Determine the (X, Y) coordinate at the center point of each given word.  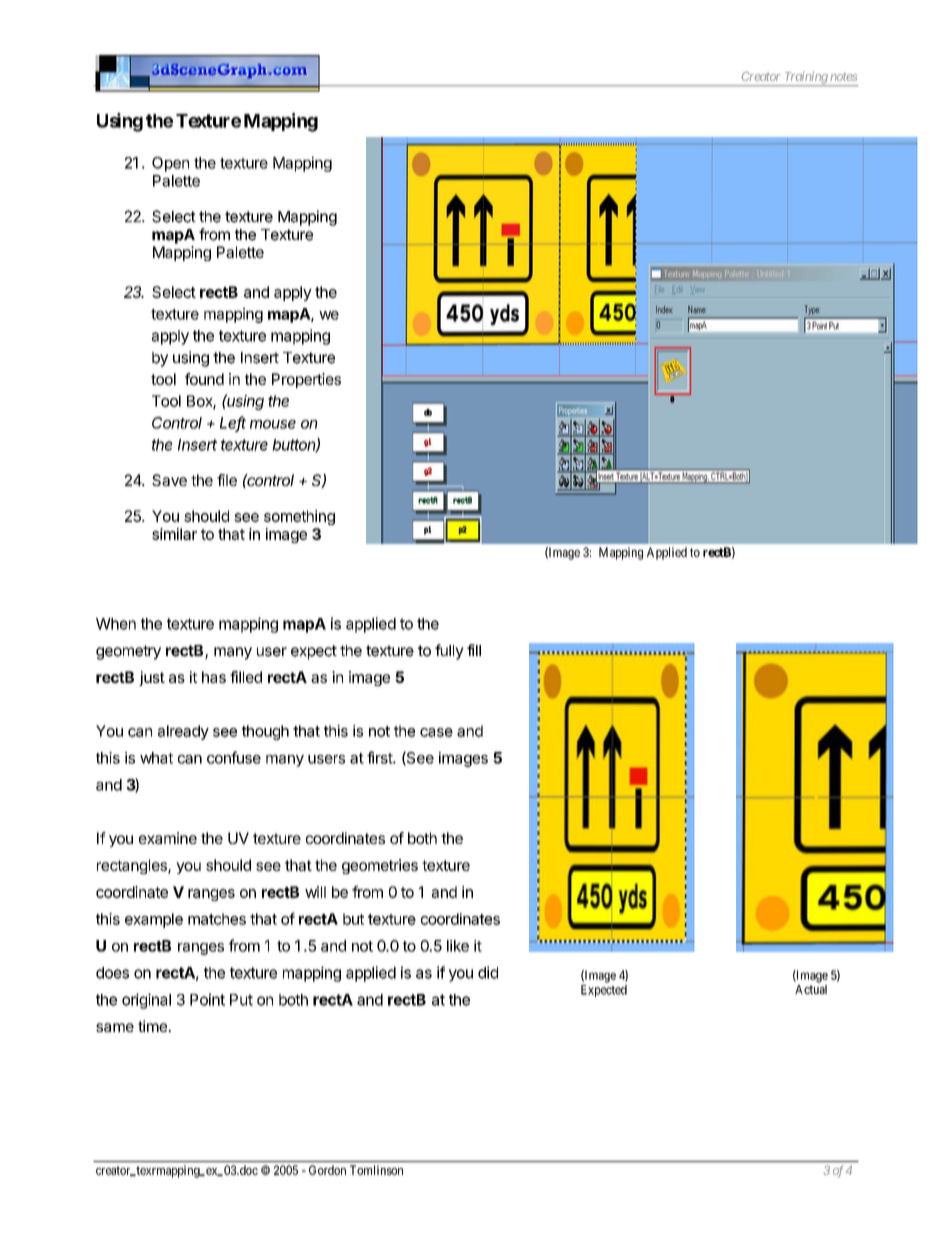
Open (170, 164)
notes (843, 77)
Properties (306, 380)
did (488, 972)
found (204, 379)
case (436, 732)
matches (217, 919)
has (214, 677)
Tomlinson (376, 1170)
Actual (811, 989)
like (458, 946)
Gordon (327, 1170)
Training (805, 78)
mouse (273, 424)
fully (449, 652)
